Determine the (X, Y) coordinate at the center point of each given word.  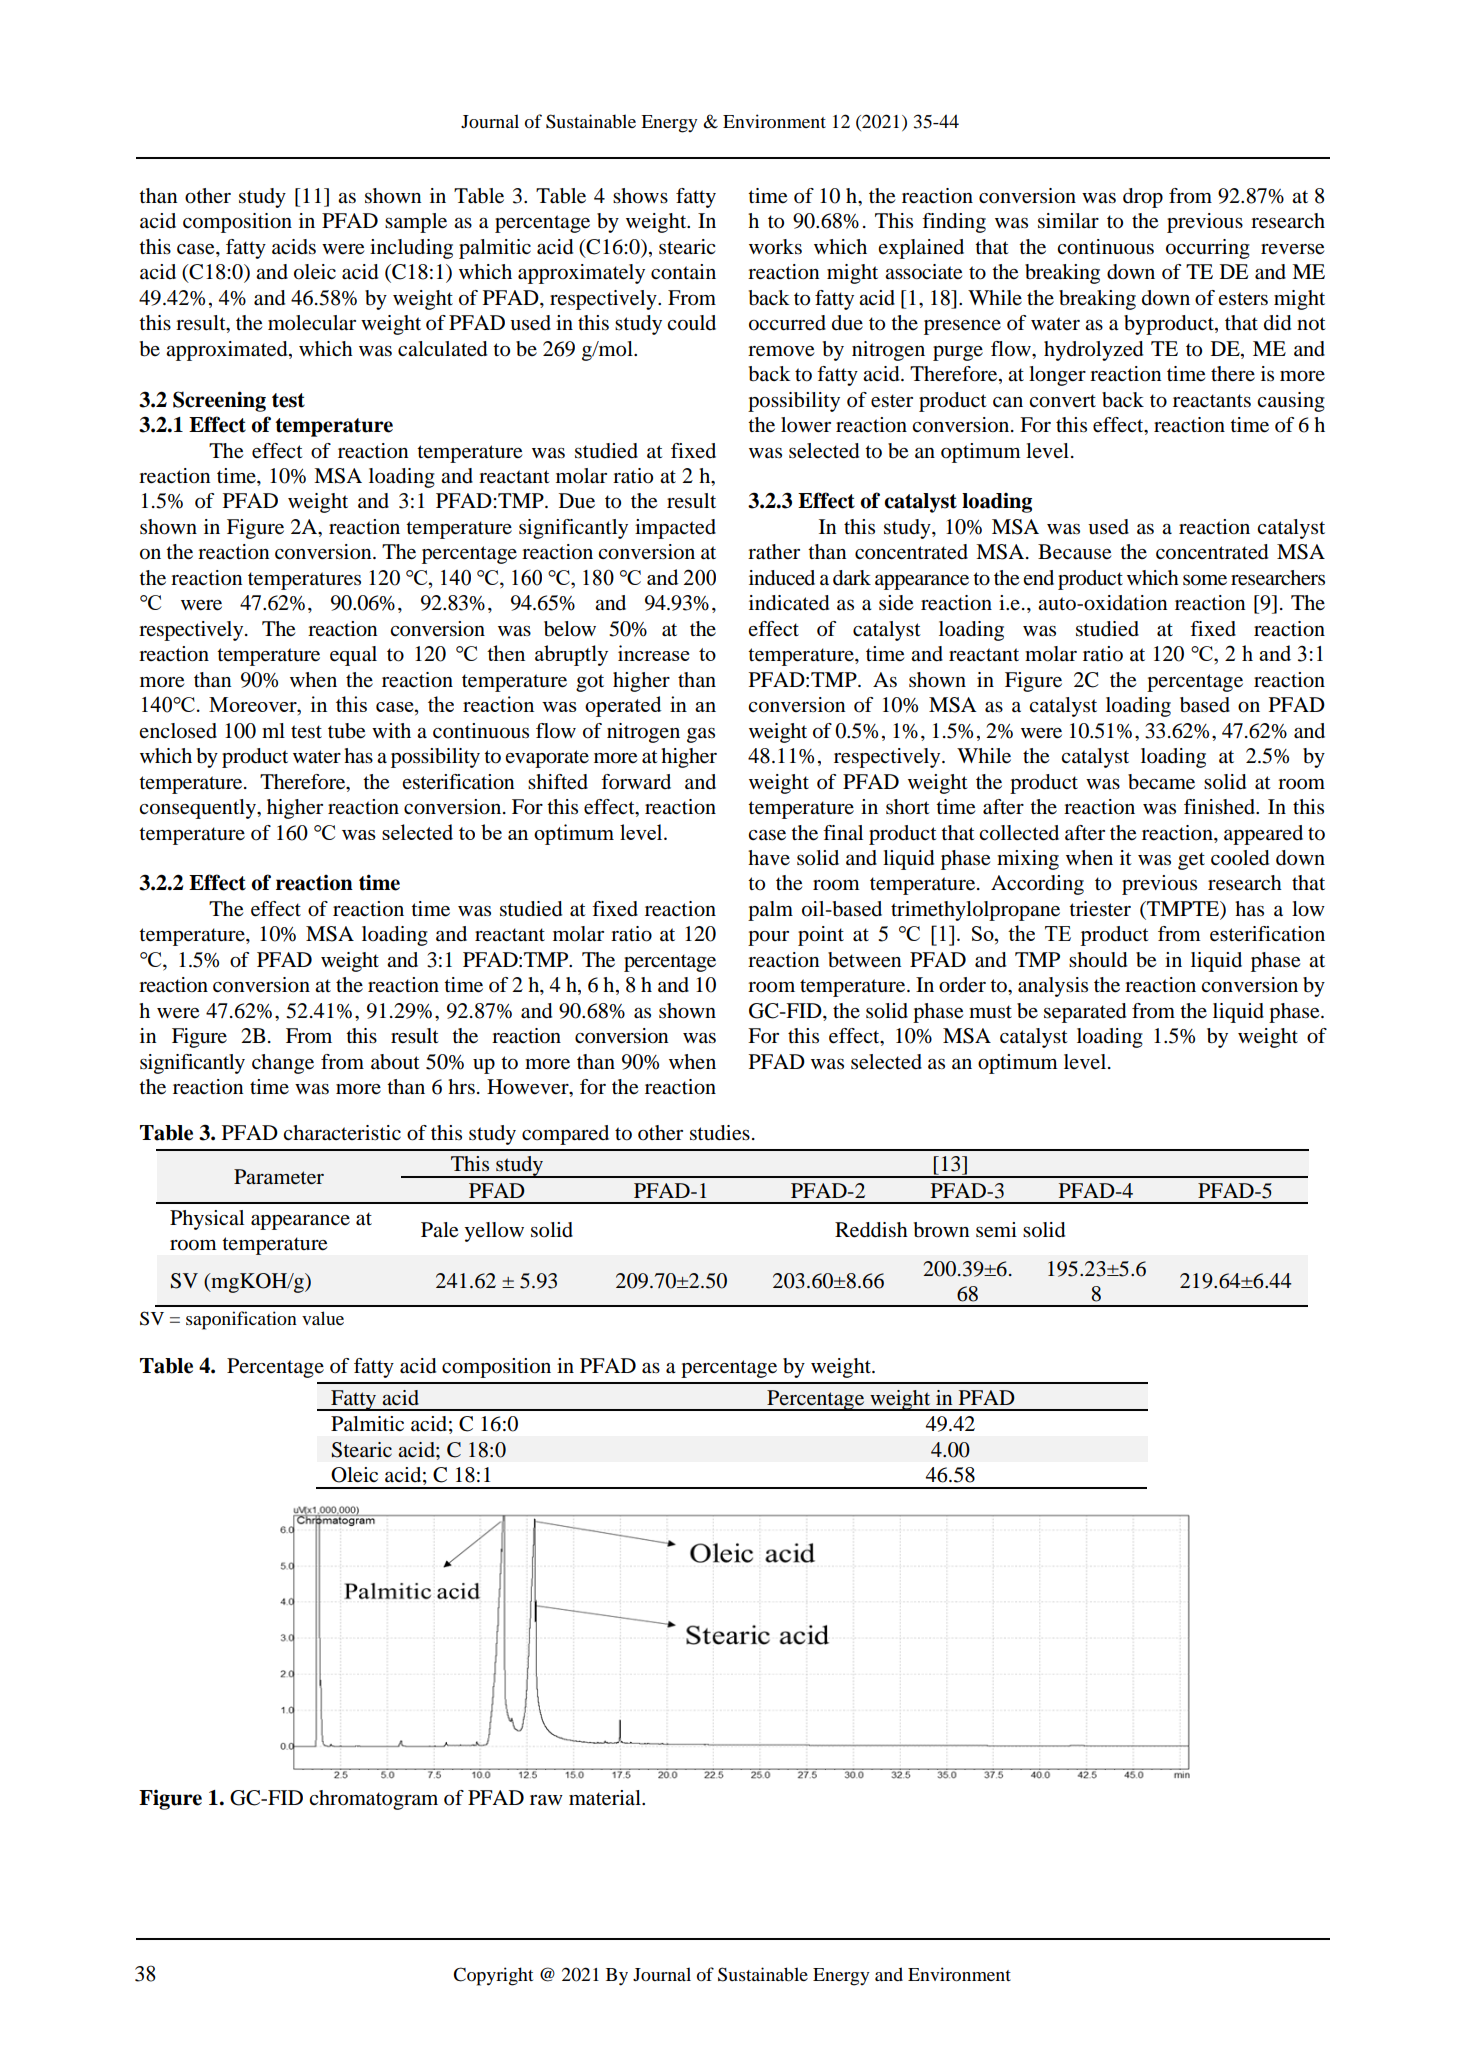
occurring (1208, 249)
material (606, 1798)
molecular (312, 323)
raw (546, 1800)
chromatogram (373, 1800)
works (775, 247)
